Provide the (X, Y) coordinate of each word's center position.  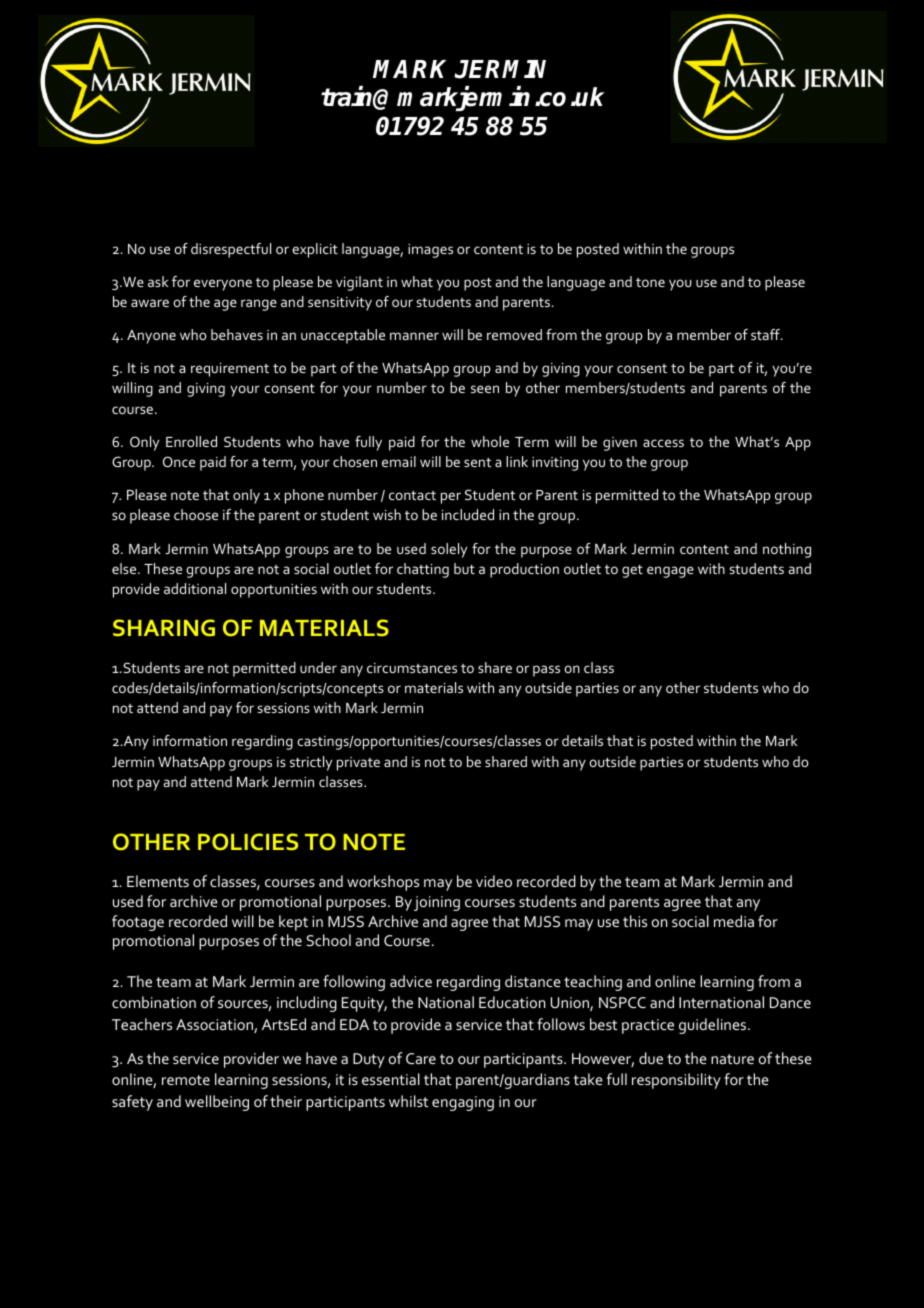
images (430, 251)
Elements (158, 881)
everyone (223, 285)
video (494, 881)
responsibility (676, 1081)
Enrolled (191, 441)
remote (186, 1080)
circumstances (412, 668)
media (734, 921)
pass (546, 671)
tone (650, 282)
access (663, 443)
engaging (463, 1103)
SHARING (164, 628)
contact (412, 495)
